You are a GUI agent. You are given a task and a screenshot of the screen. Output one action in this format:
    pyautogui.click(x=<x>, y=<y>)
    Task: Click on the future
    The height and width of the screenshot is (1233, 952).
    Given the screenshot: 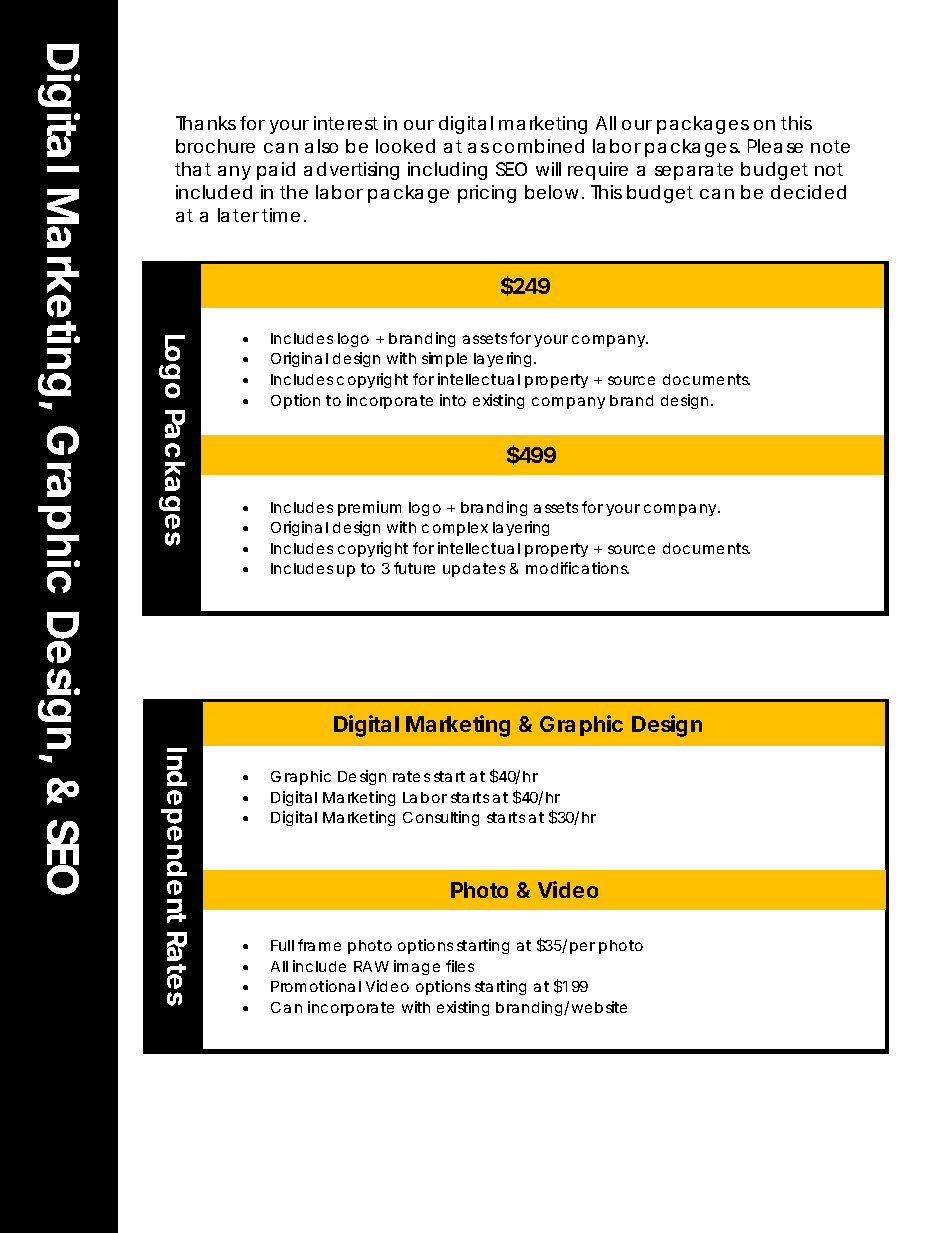 What is the action you would take?
    pyautogui.click(x=414, y=568)
